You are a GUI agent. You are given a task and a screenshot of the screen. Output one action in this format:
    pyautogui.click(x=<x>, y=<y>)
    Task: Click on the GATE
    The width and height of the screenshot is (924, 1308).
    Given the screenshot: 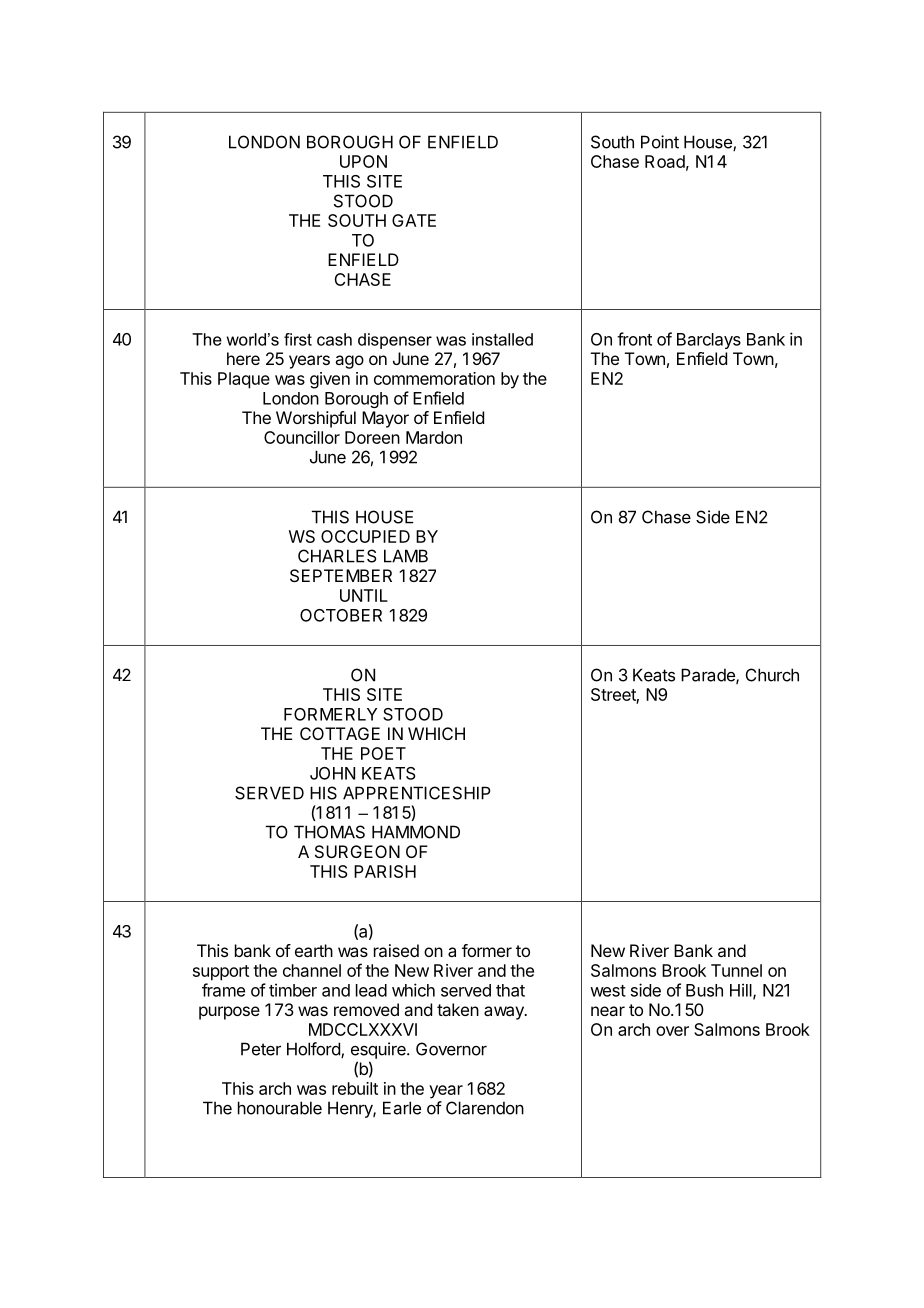 What is the action you would take?
    pyautogui.click(x=414, y=220)
